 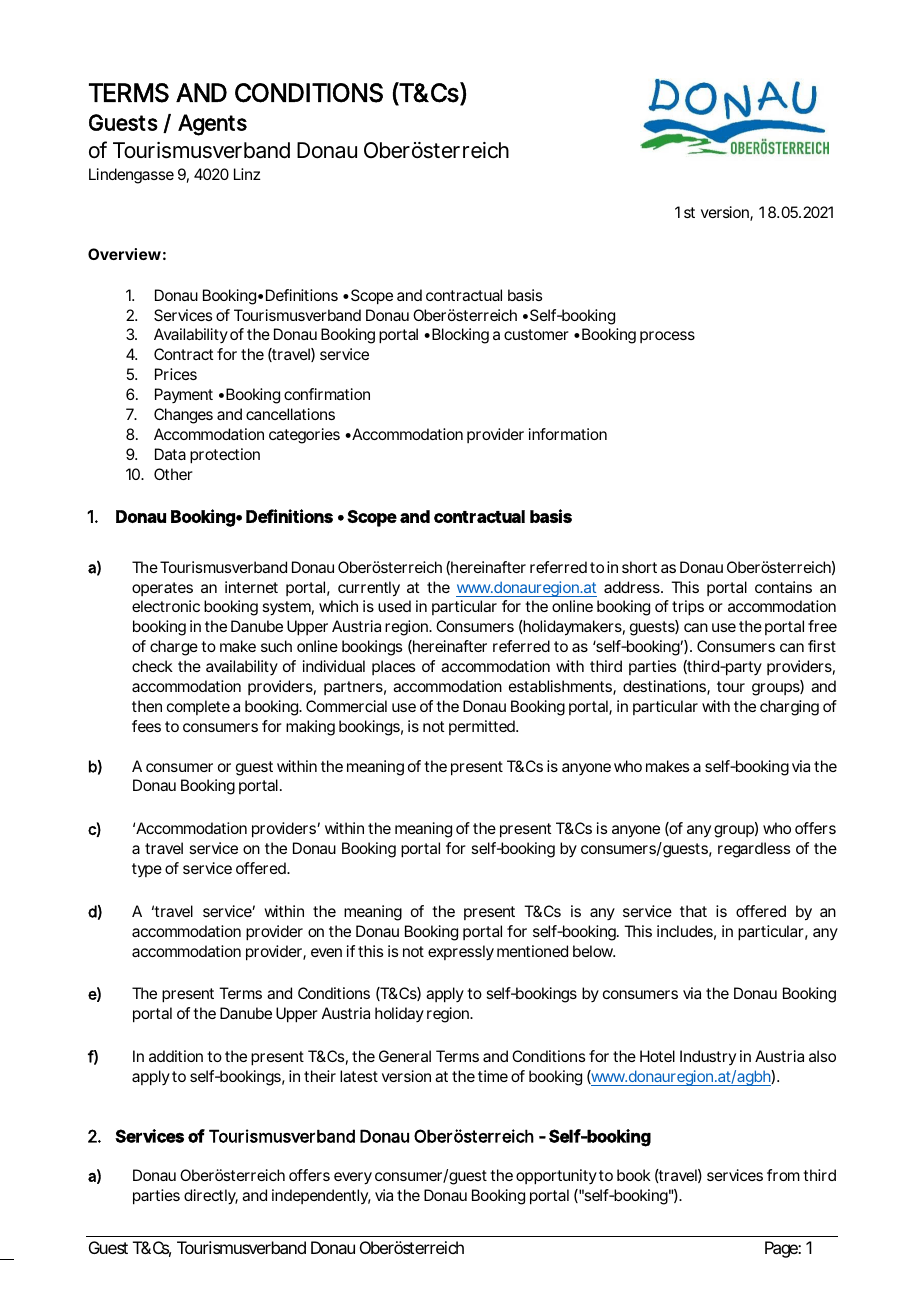 What do you see at coordinates (212, 125) in the screenshot?
I see `Agents` at bounding box center [212, 125].
